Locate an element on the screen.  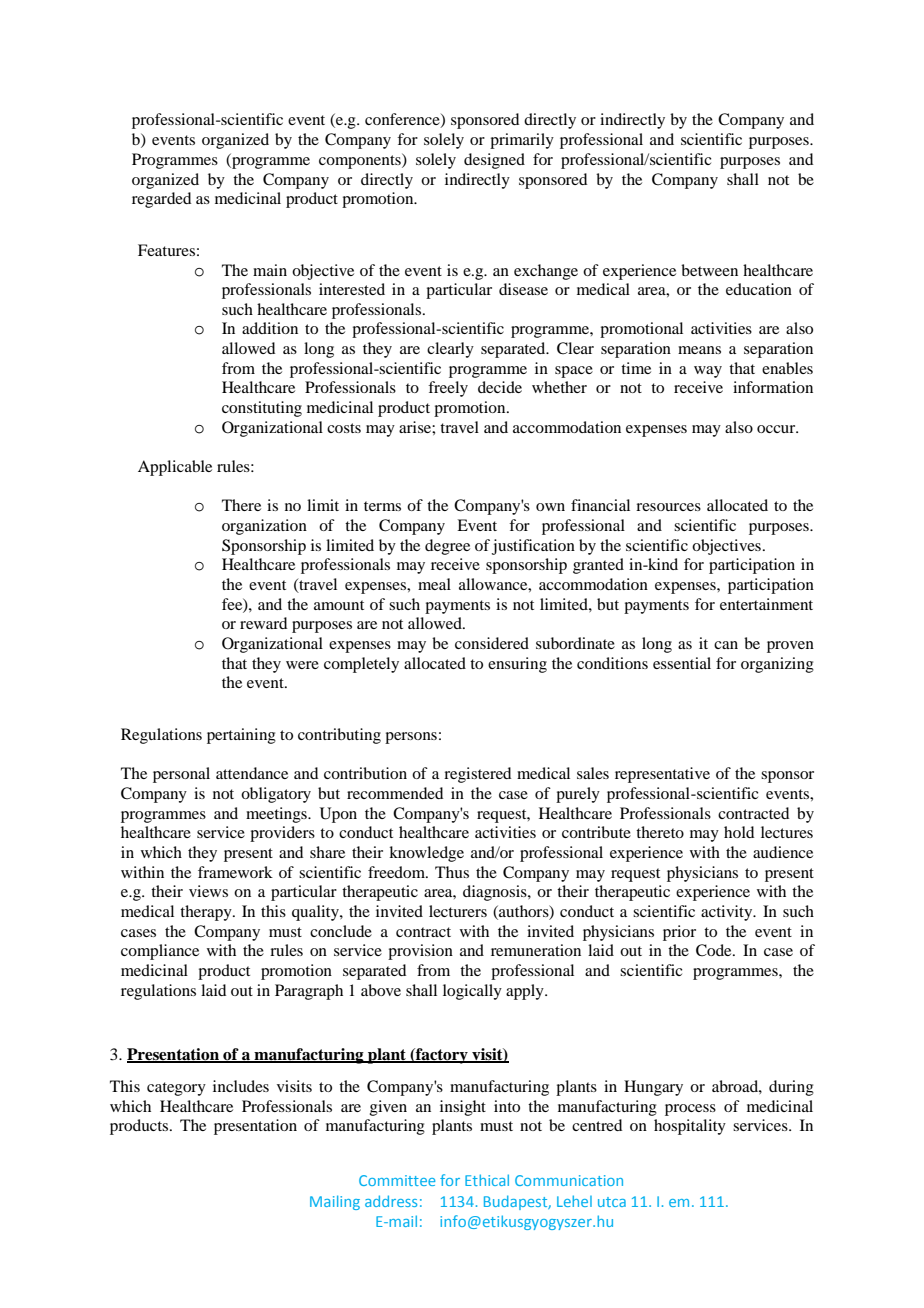
between is located at coordinates (709, 270).
